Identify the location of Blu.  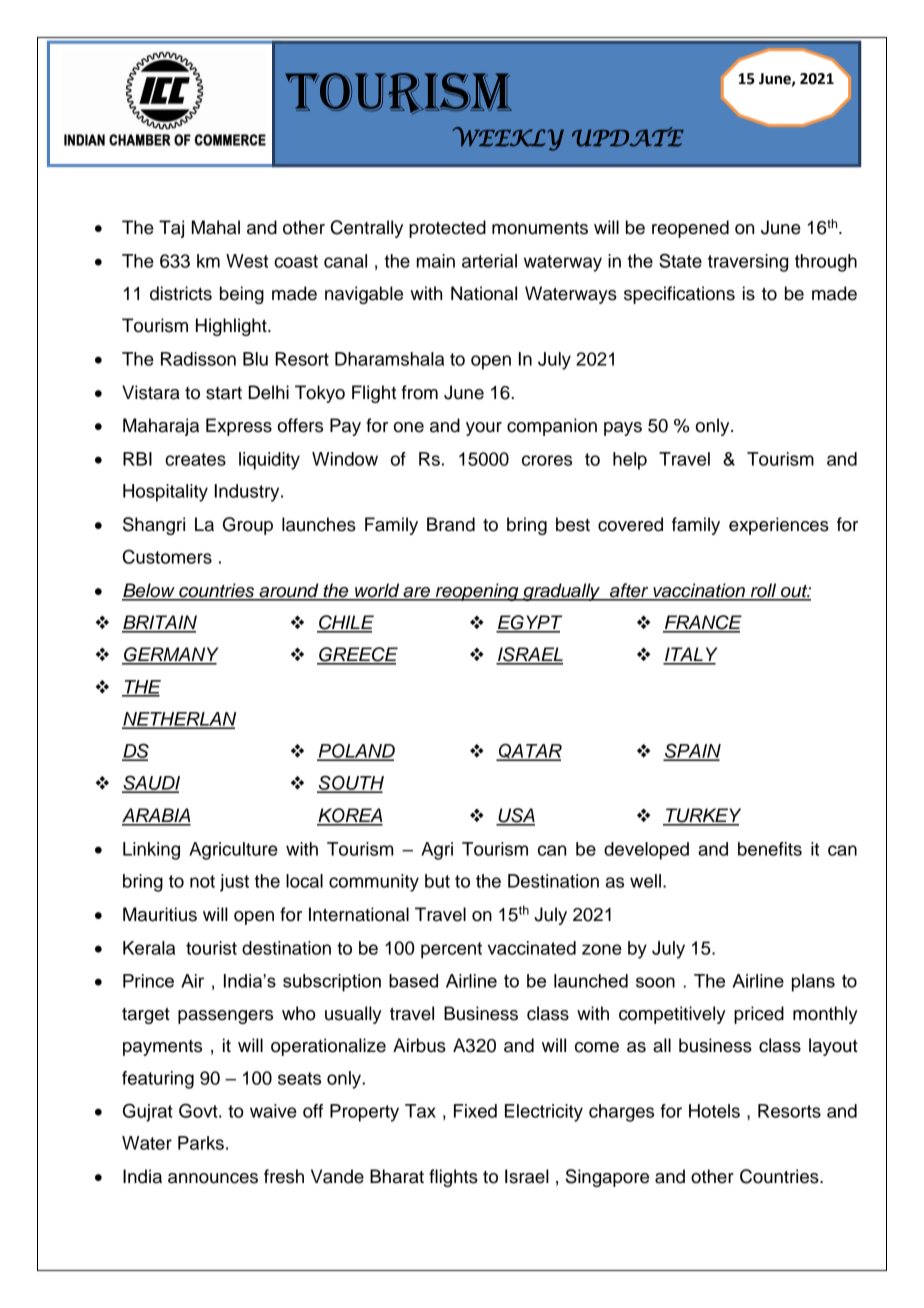
(255, 359).
